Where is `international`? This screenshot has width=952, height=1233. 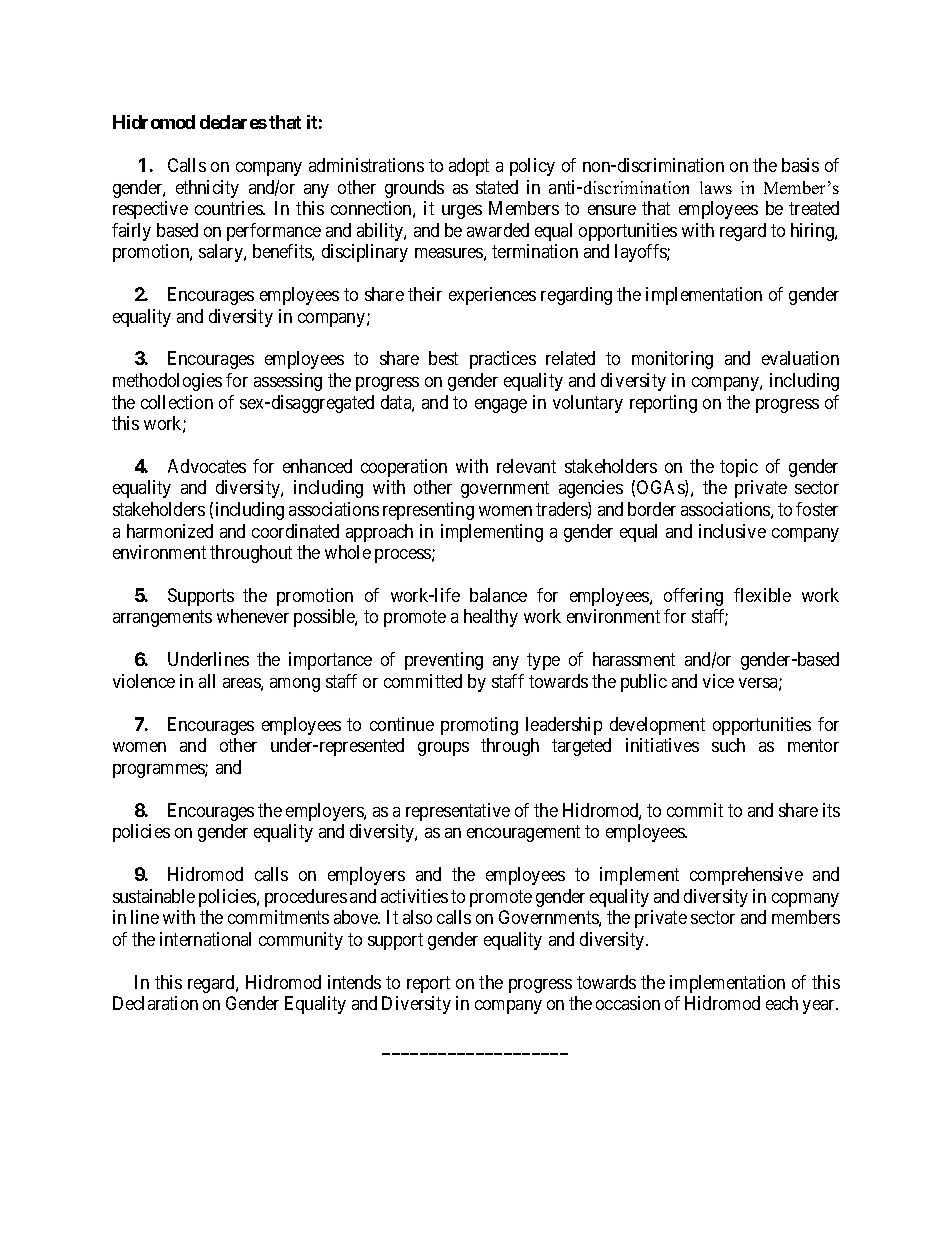 international is located at coordinates (205, 939).
